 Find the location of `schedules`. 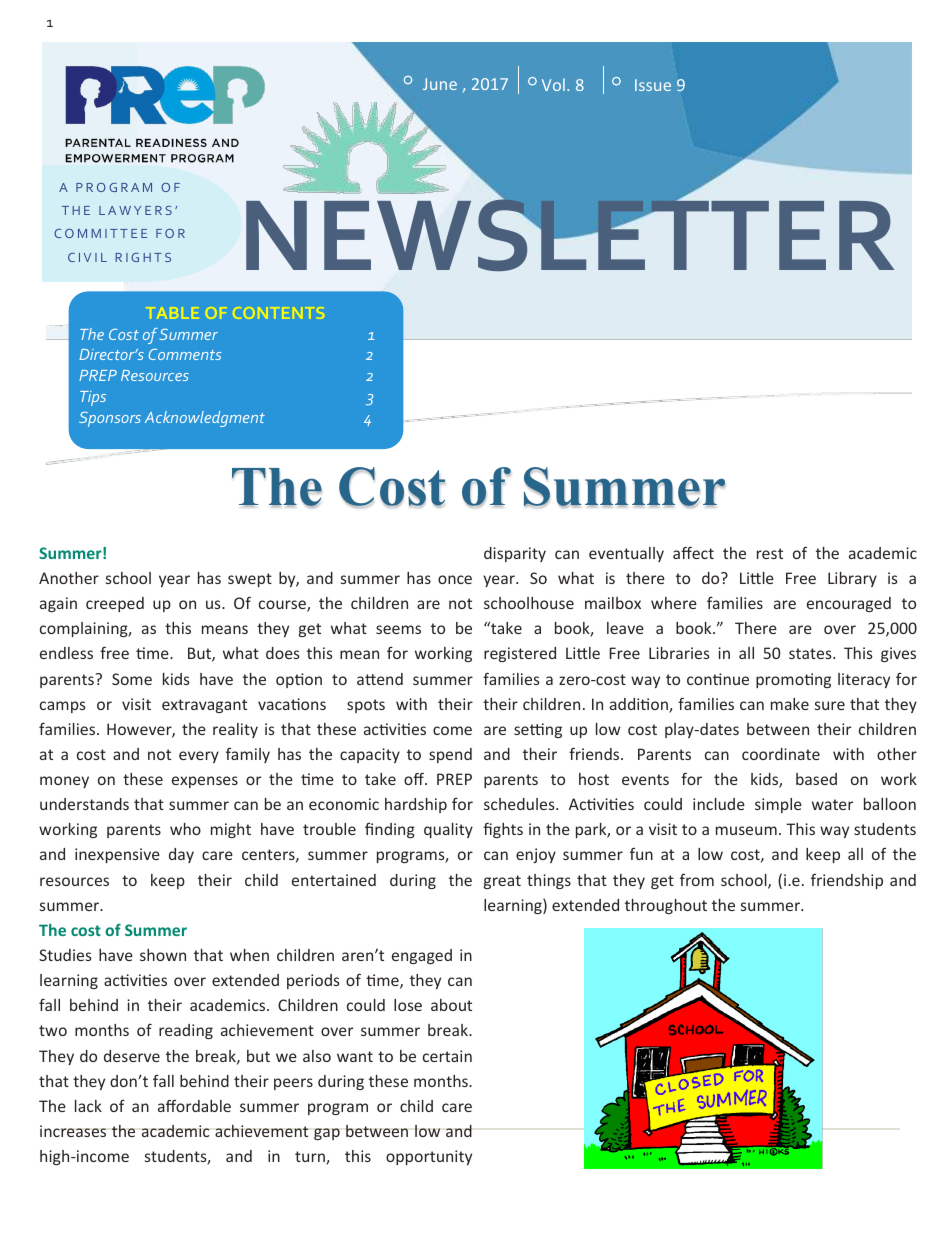

schedules is located at coordinates (520, 804).
